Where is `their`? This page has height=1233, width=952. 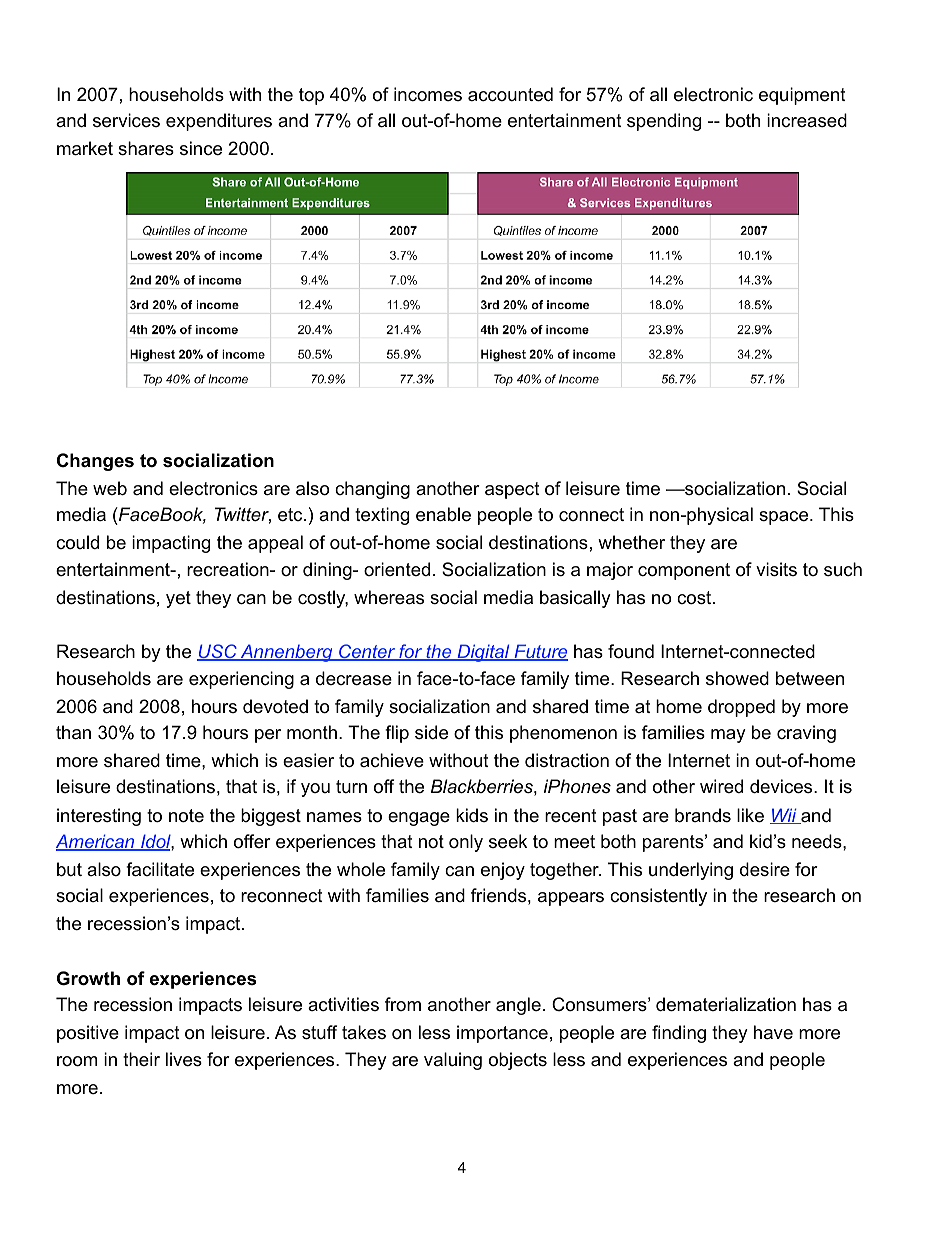 their is located at coordinates (141, 1059).
